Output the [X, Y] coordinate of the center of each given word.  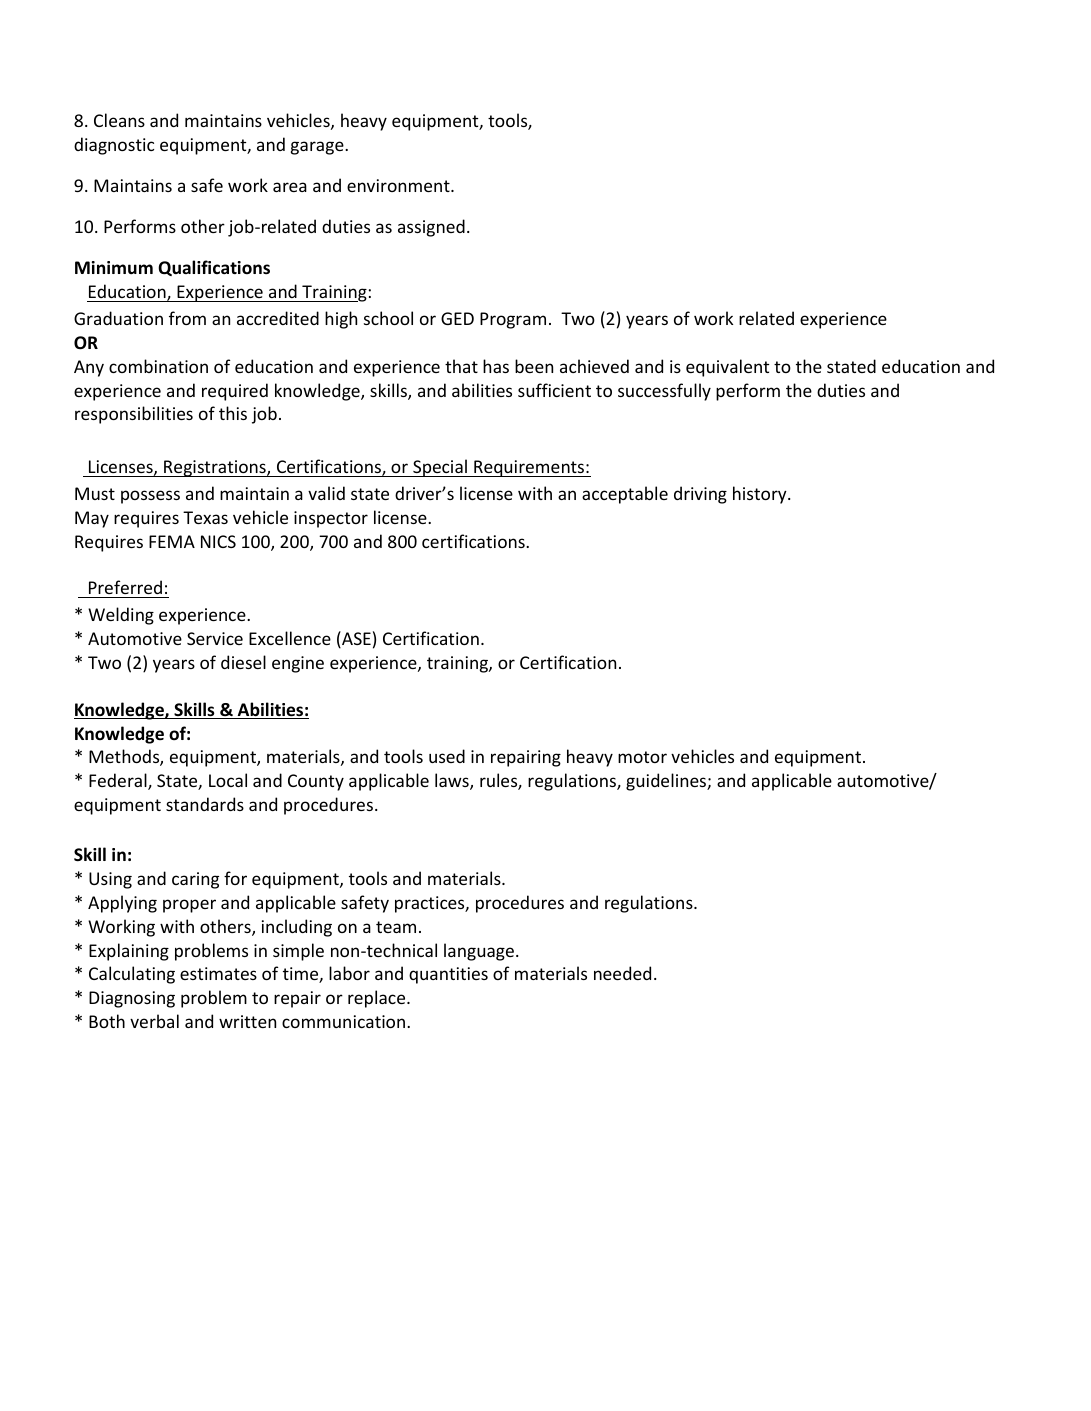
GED [457, 318]
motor [642, 757]
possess [150, 497]
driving [700, 495]
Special [440, 468]
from [187, 318]
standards [205, 804]
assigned [431, 228]
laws [453, 781]
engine [298, 664]
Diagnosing [132, 999]
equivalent [727, 368]
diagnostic [114, 146]
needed [622, 973]
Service [215, 638]
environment [399, 185]
